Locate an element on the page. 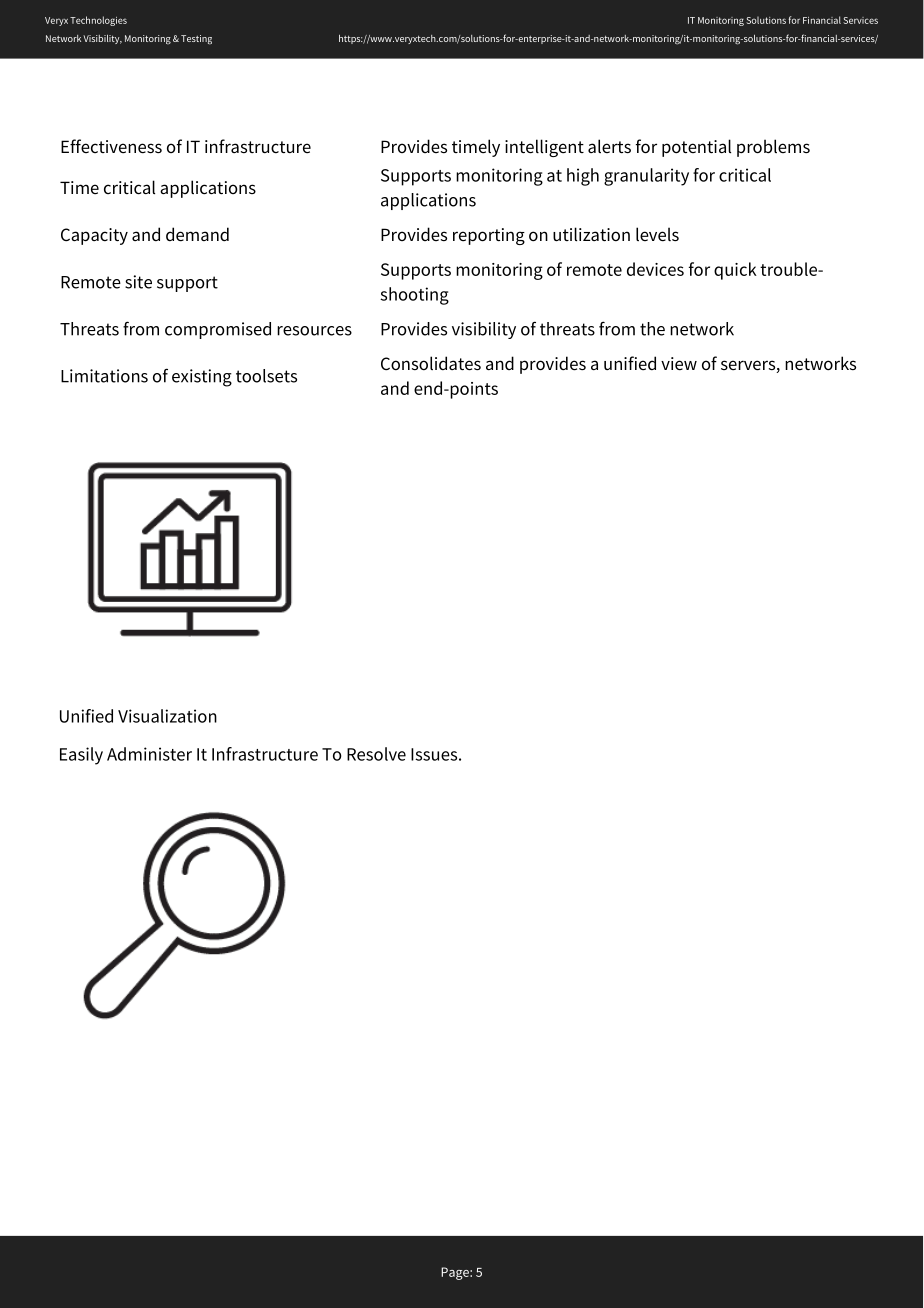 The width and height of the document is (924, 1308). Testing is located at coordinates (196, 40).
